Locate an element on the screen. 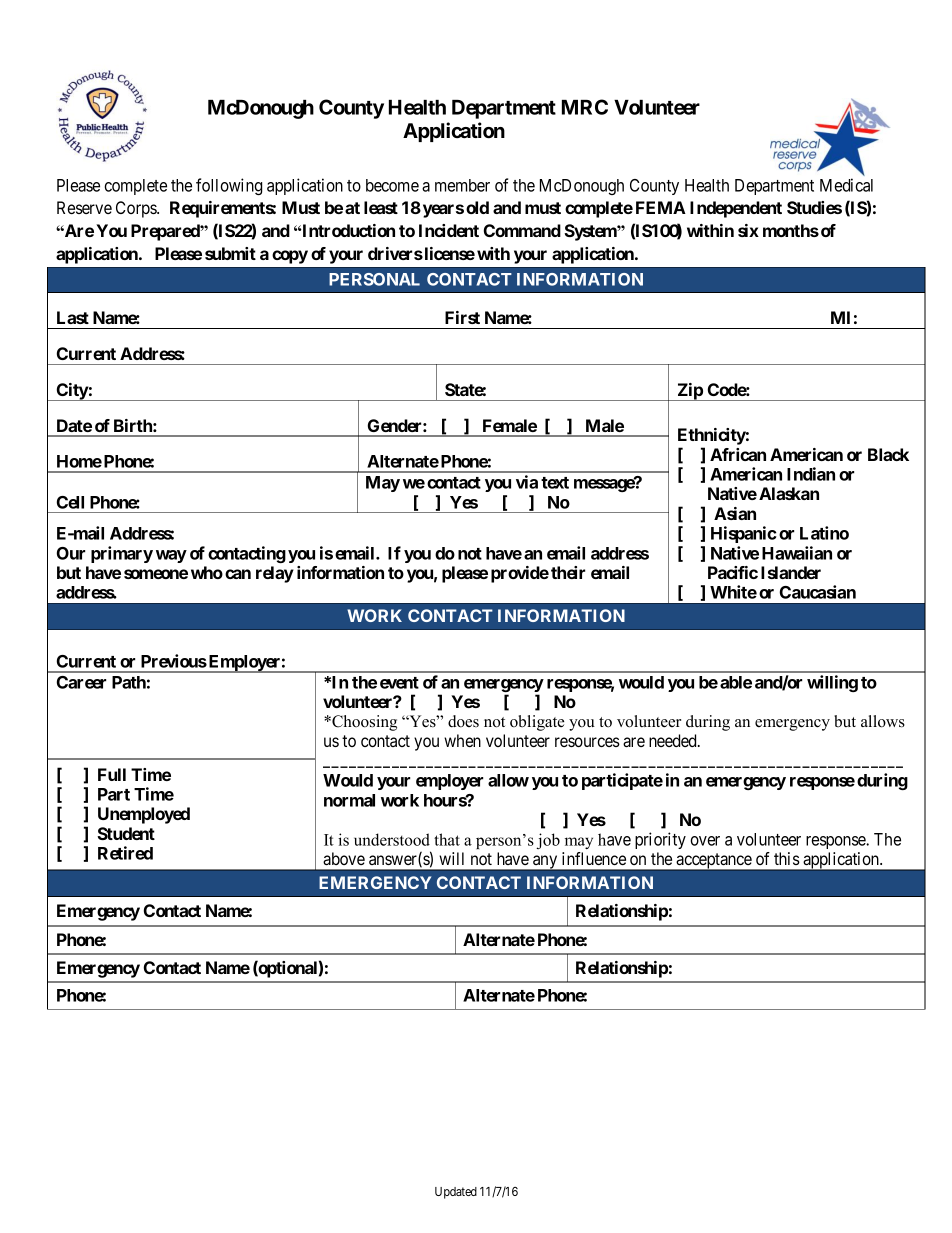 This screenshot has width=952, height=1233. able is located at coordinates (736, 682).
